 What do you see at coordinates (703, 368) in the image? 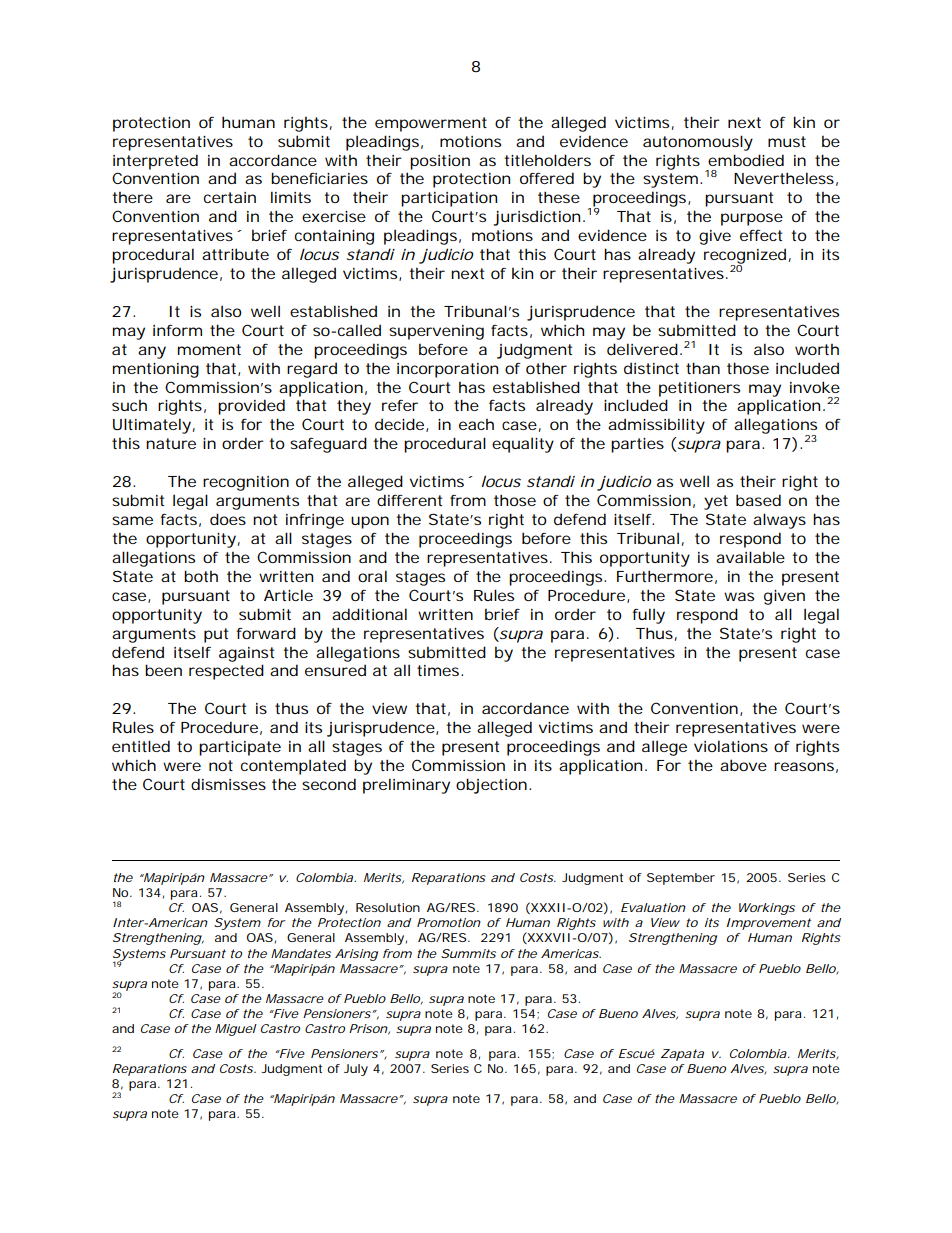
I see `than` at bounding box center [703, 368].
